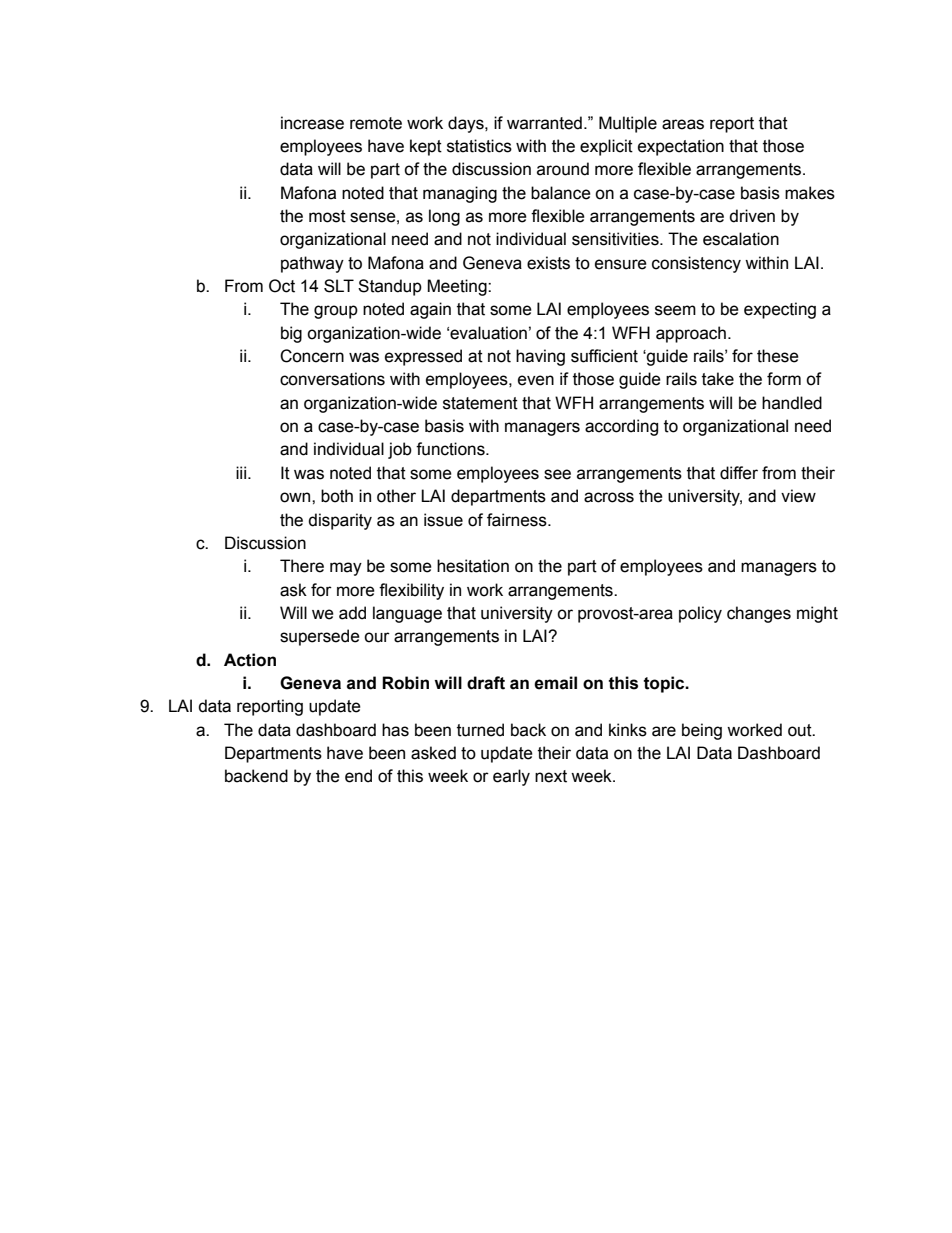 This document has width=952, height=1233. I want to click on email, so click(555, 683).
